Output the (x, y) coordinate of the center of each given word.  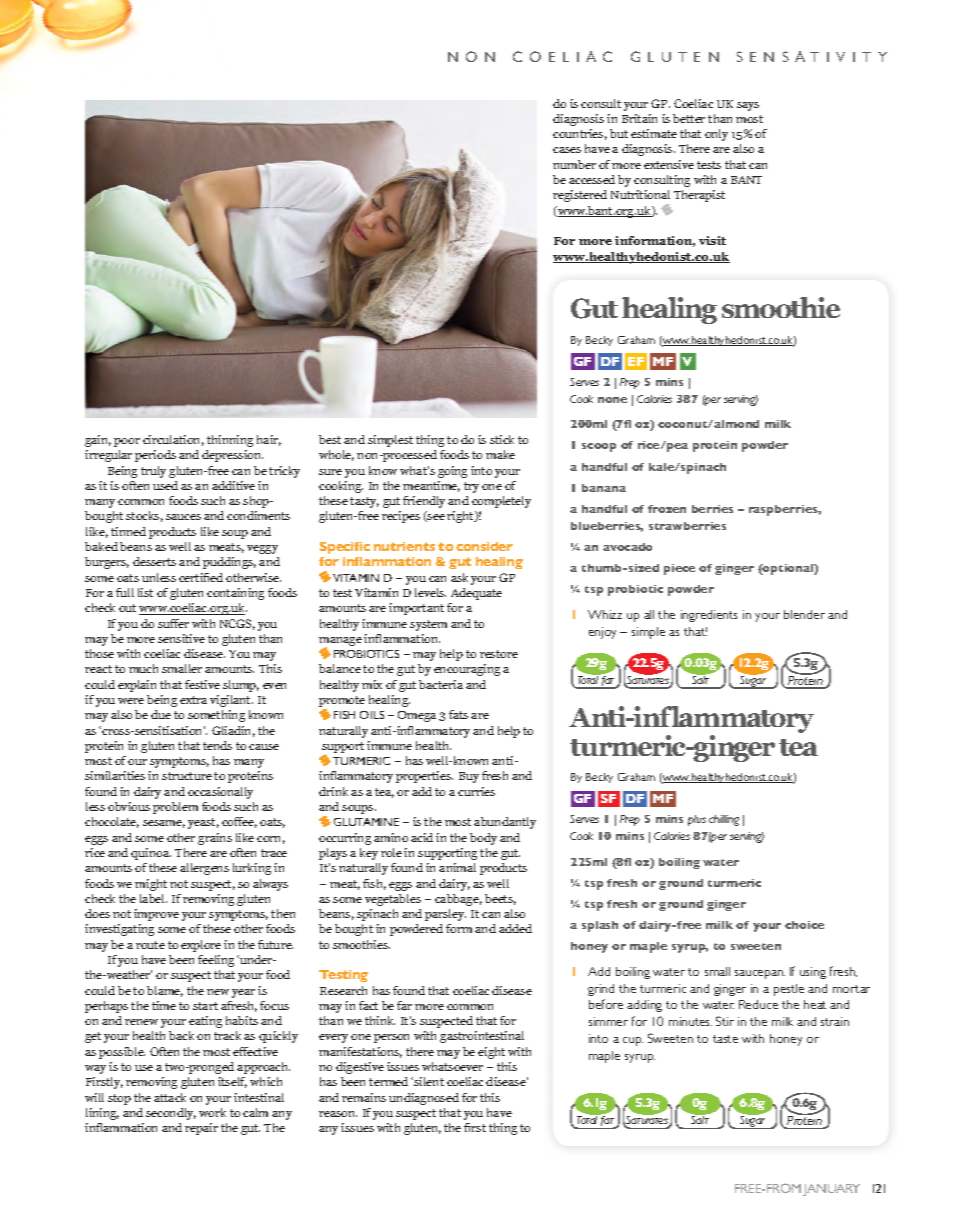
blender (804, 614)
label (153, 898)
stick (502, 439)
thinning (230, 441)
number (574, 164)
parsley (445, 915)
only (716, 135)
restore (499, 654)
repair (201, 1129)
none (612, 400)
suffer (173, 623)
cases (567, 150)
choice (804, 925)
